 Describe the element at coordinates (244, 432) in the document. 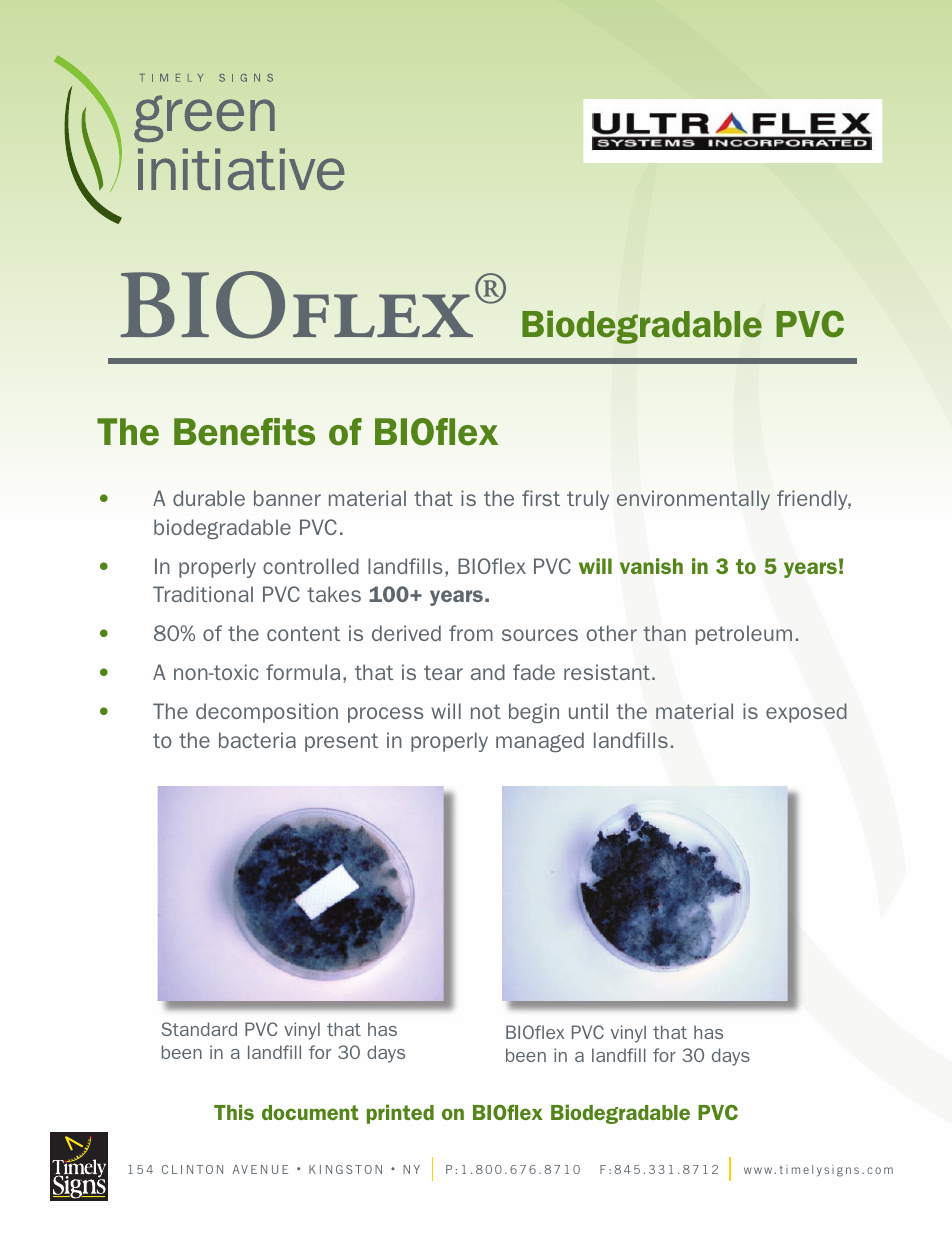

I see `Benefits` at that location.
